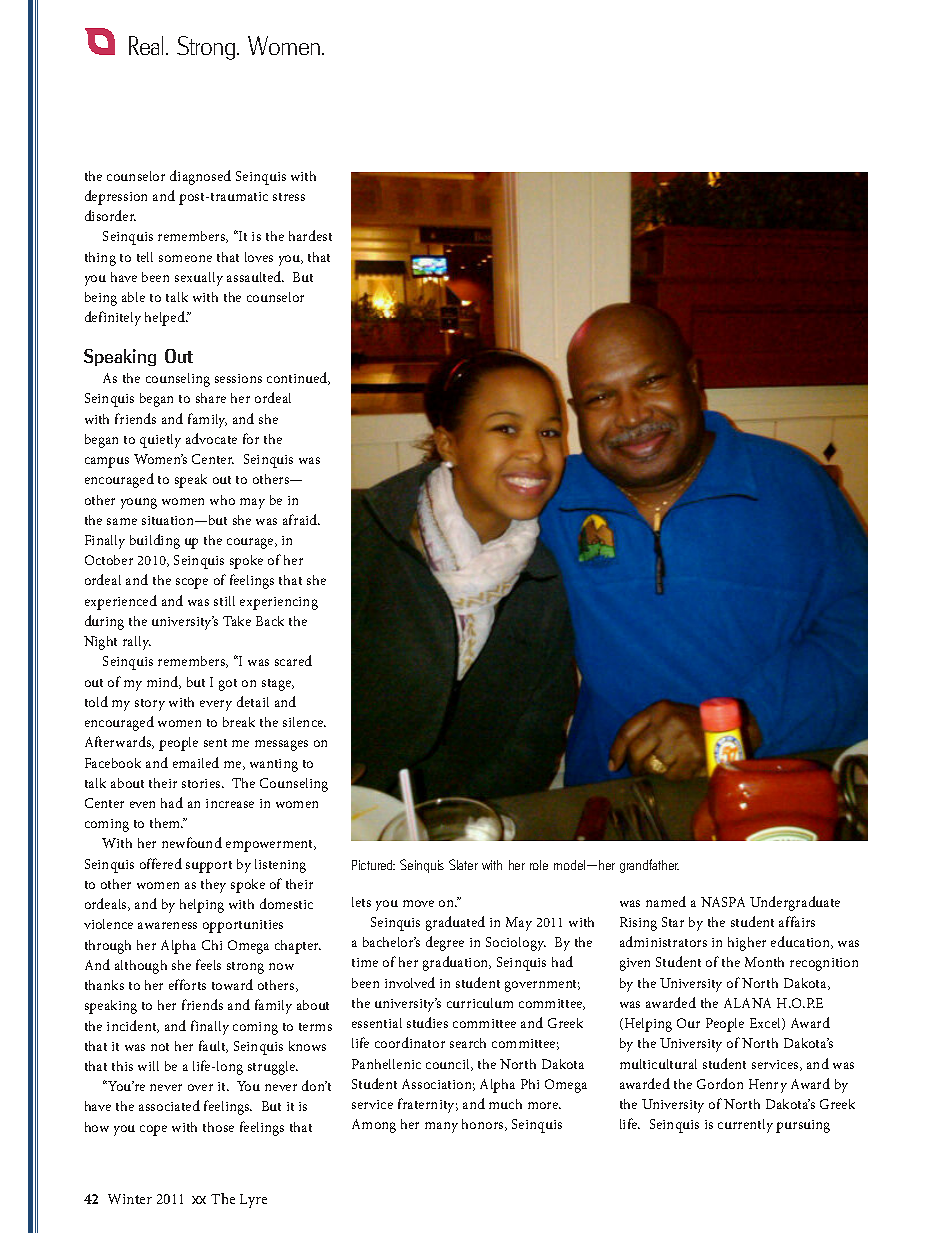  What do you see at coordinates (148, 45) in the screenshot?
I see `Real` at bounding box center [148, 45].
